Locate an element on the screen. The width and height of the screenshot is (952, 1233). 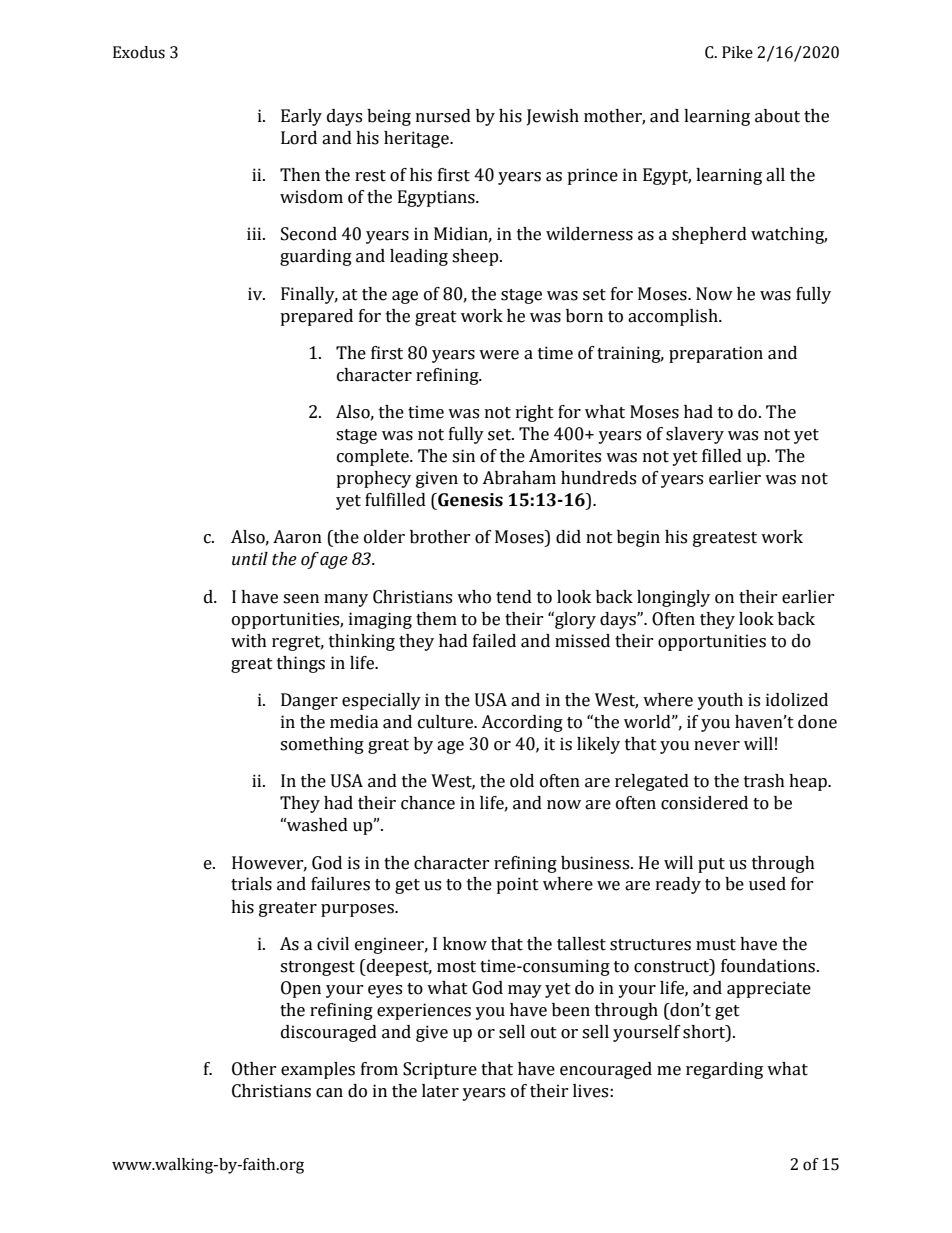
chance is located at coordinates (428, 803).
